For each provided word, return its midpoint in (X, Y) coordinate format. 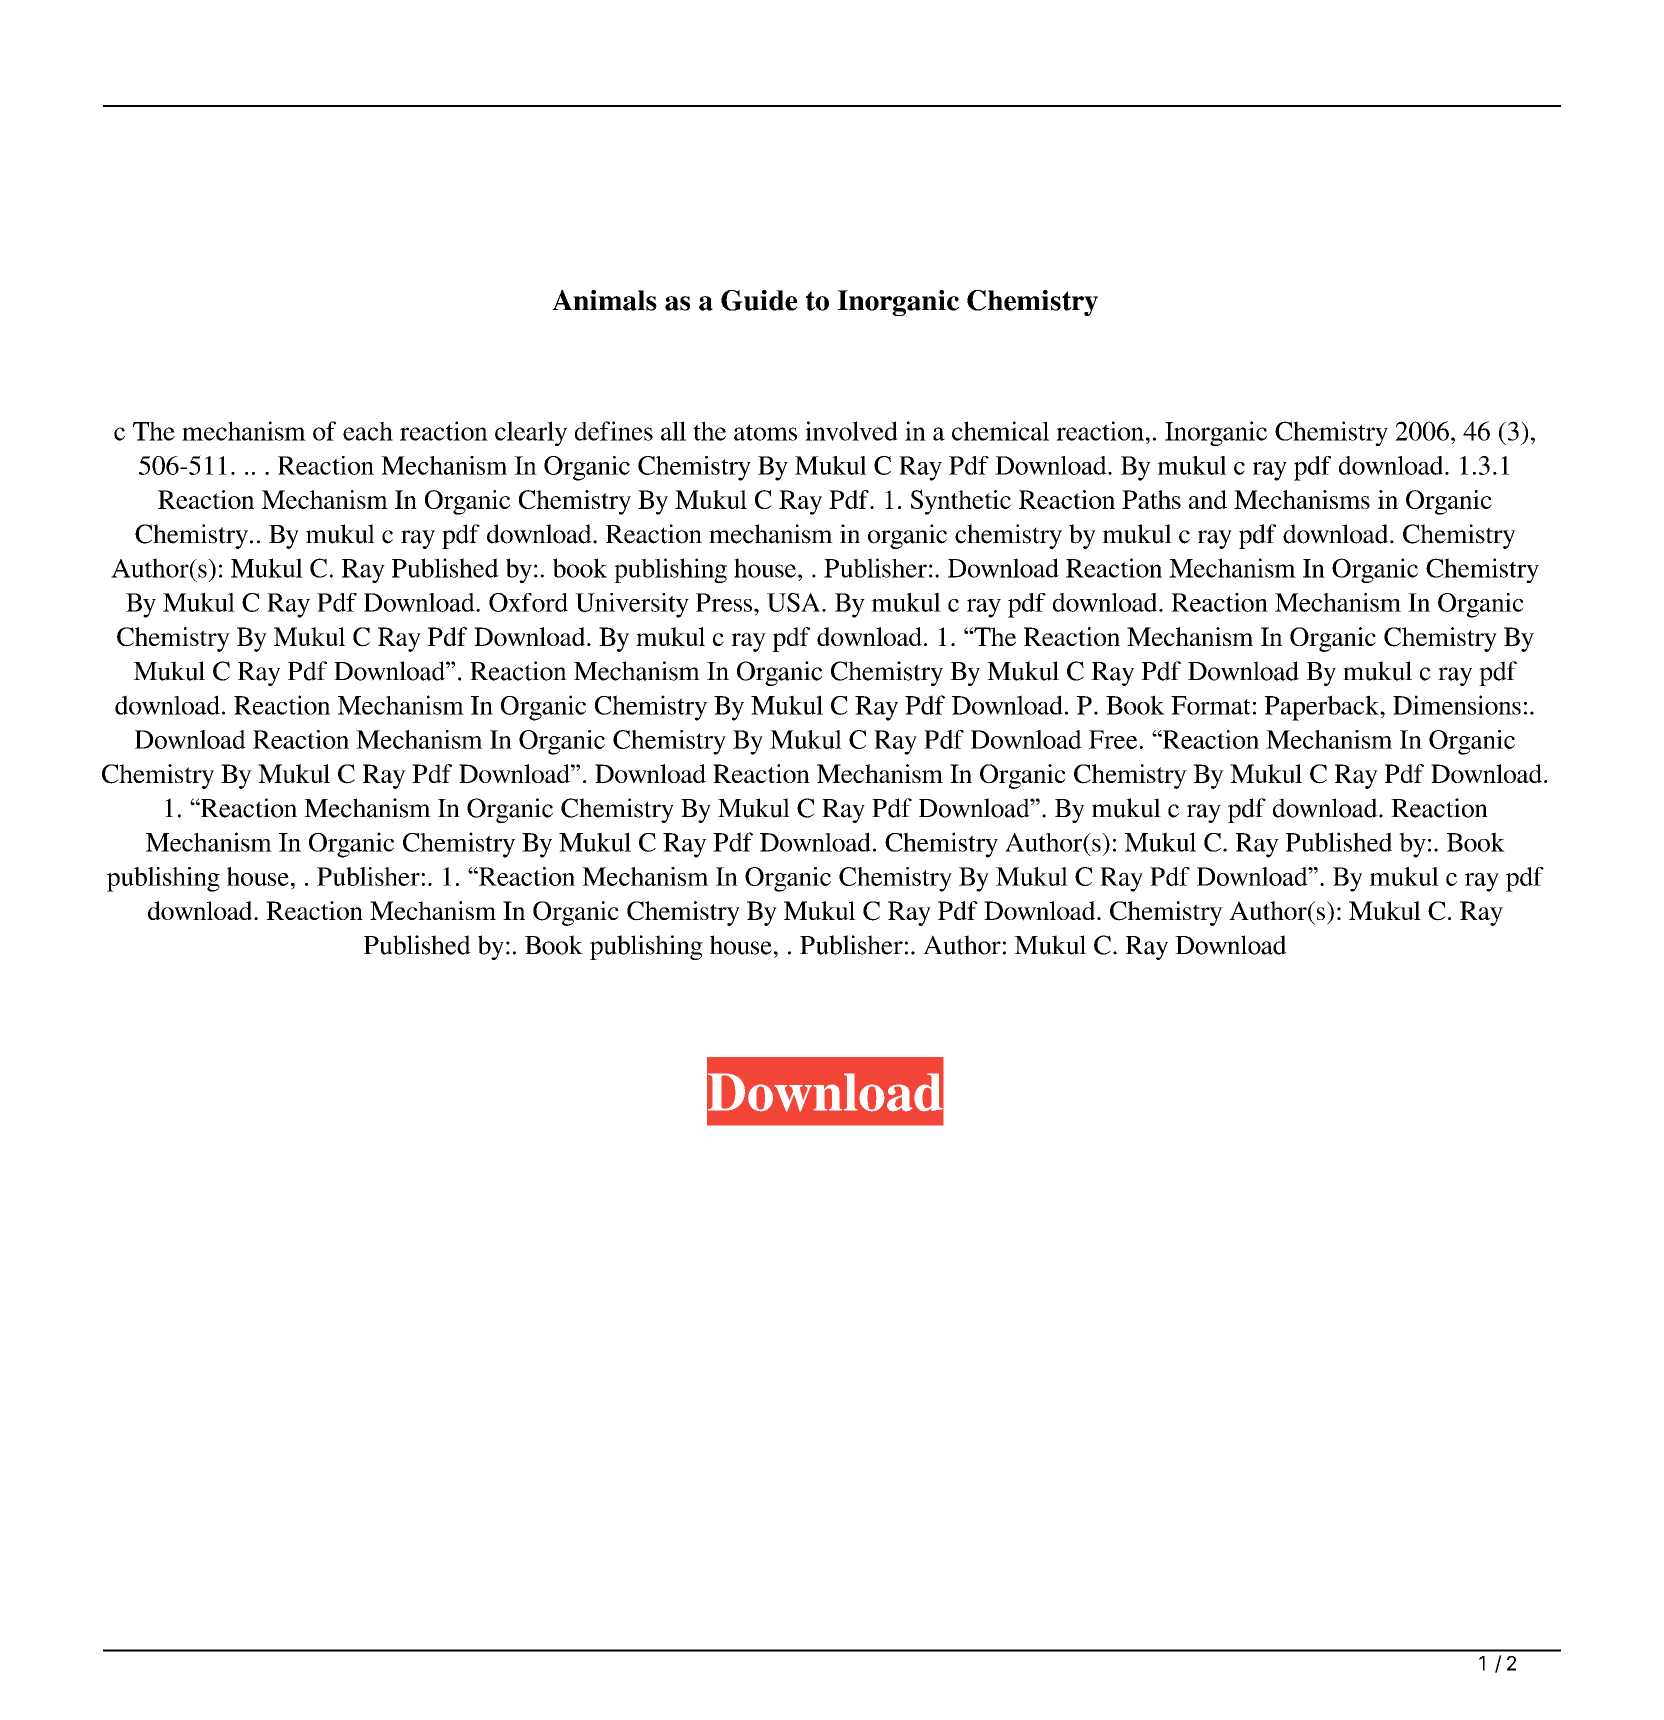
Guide (759, 300)
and (1208, 499)
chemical (1000, 431)
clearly (531, 433)
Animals (604, 300)
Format (1211, 705)
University (632, 605)
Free (1113, 739)
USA (795, 602)
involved (851, 431)
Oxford (528, 602)
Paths (1151, 499)
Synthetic (961, 502)
